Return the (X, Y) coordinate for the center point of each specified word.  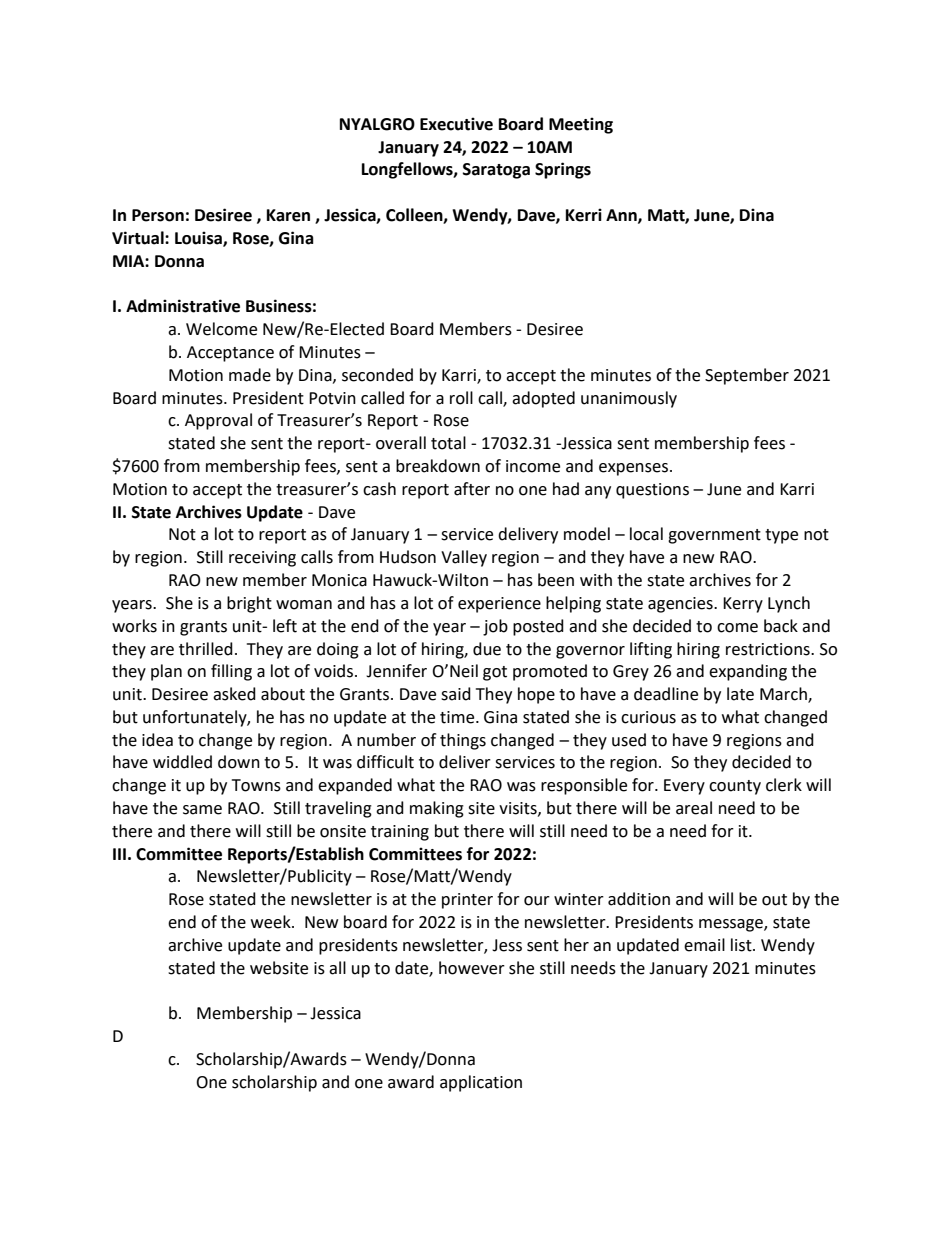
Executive (456, 124)
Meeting (581, 125)
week (272, 922)
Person (158, 215)
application (481, 1083)
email (704, 945)
